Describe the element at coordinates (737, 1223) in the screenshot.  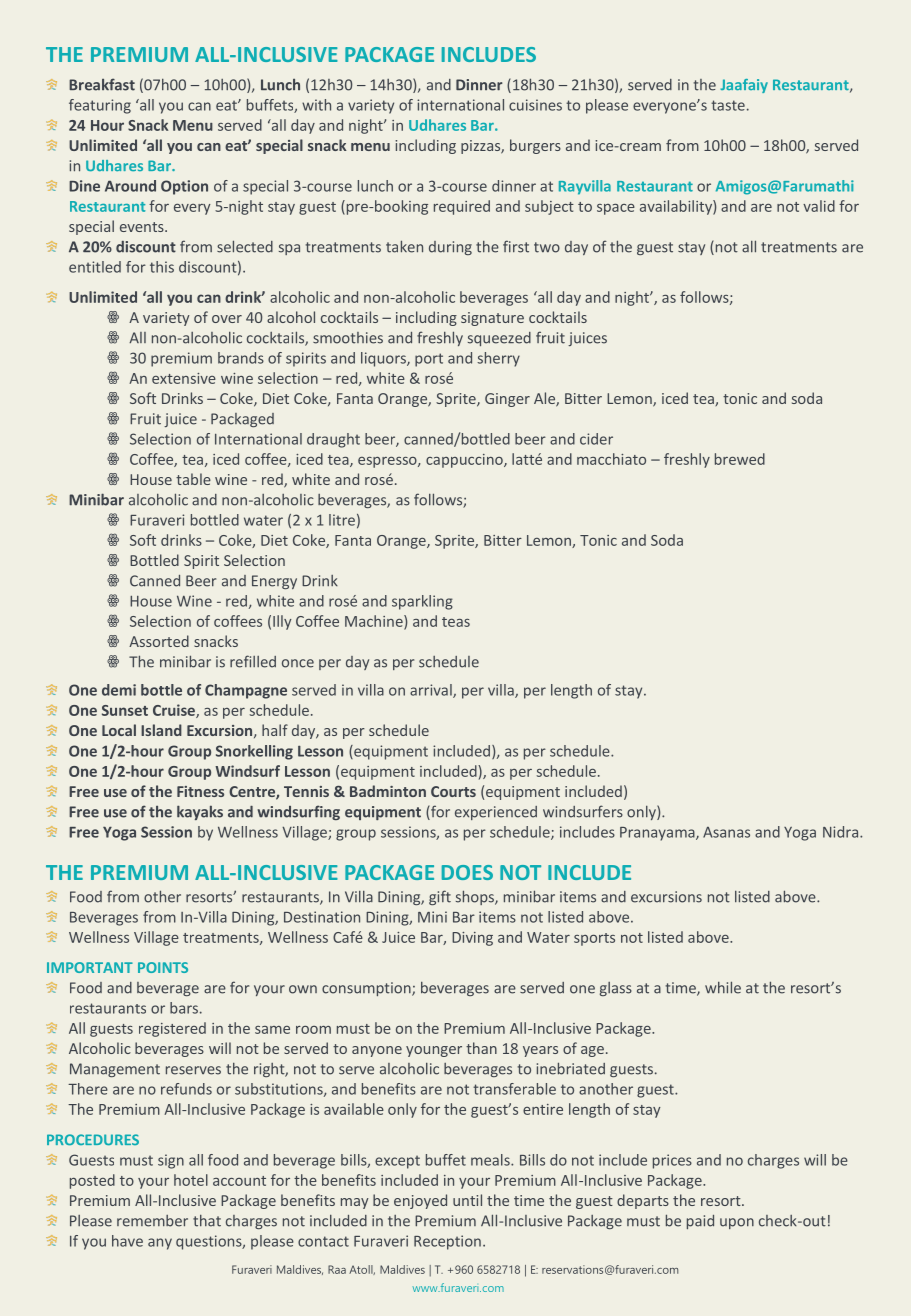
I see `upon` at that location.
